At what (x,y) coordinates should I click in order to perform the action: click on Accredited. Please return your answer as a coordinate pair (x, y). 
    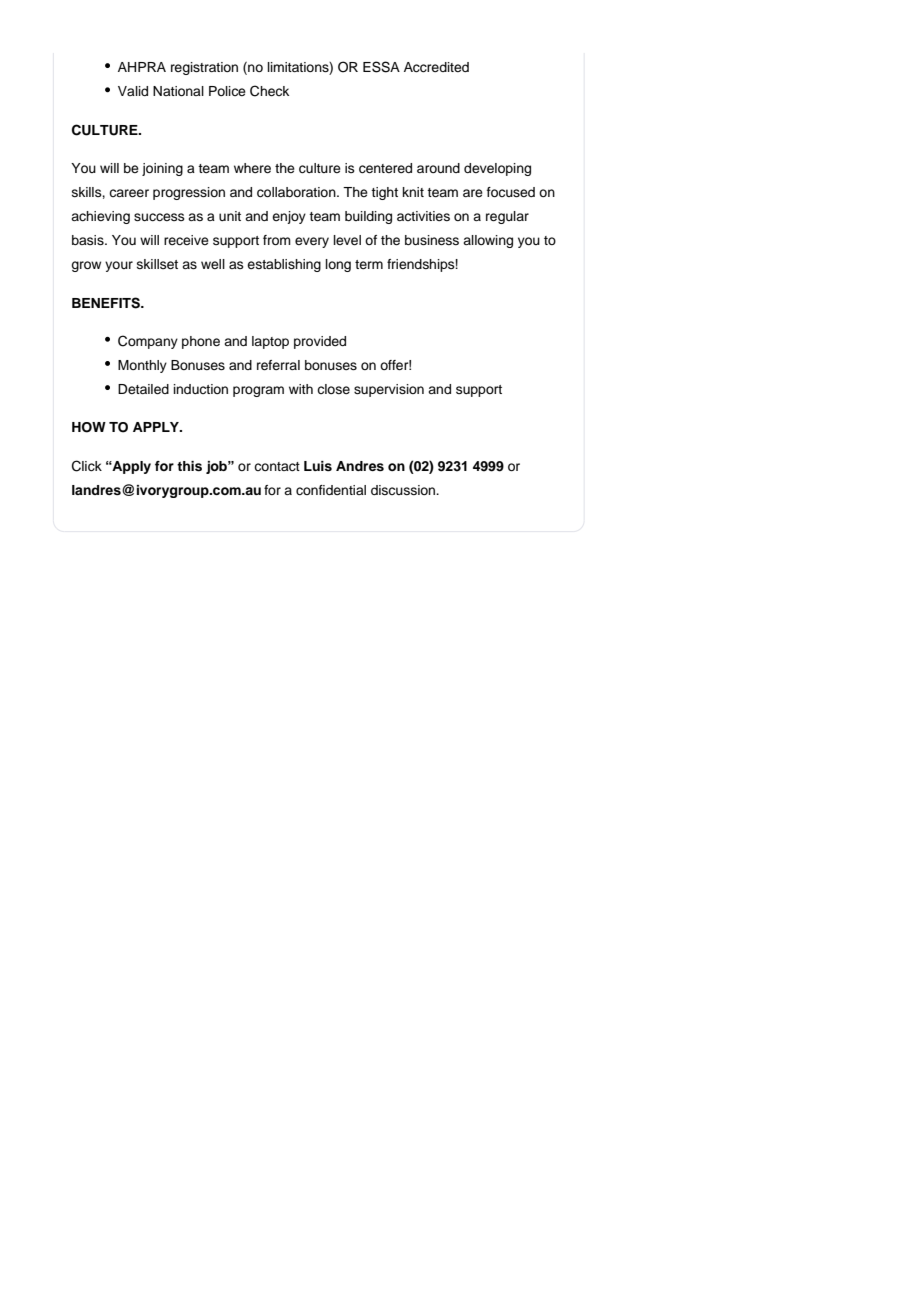
    Looking at the image, I should click on (436, 67).
